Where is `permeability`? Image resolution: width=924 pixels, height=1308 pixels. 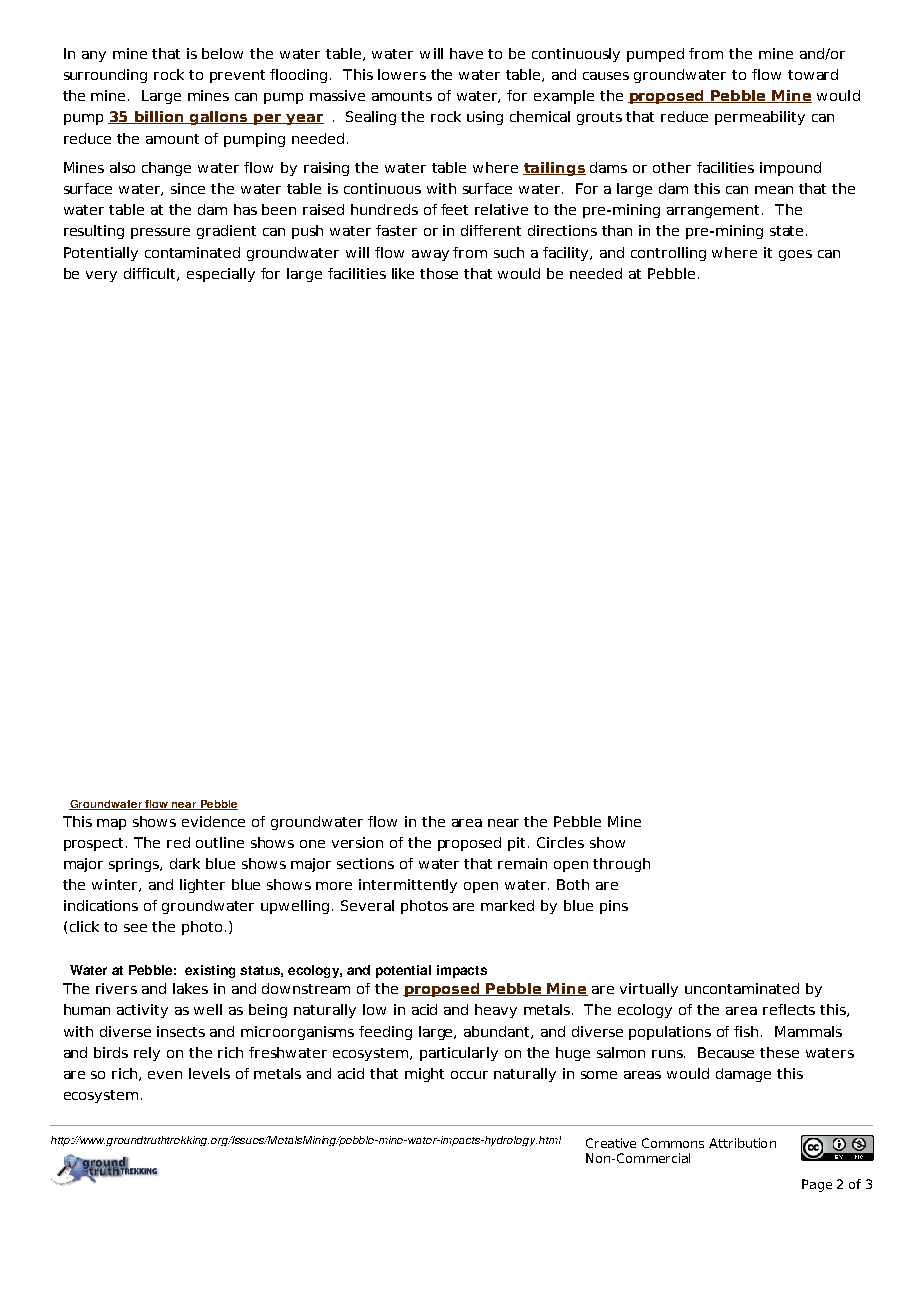 permeability is located at coordinates (760, 118).
